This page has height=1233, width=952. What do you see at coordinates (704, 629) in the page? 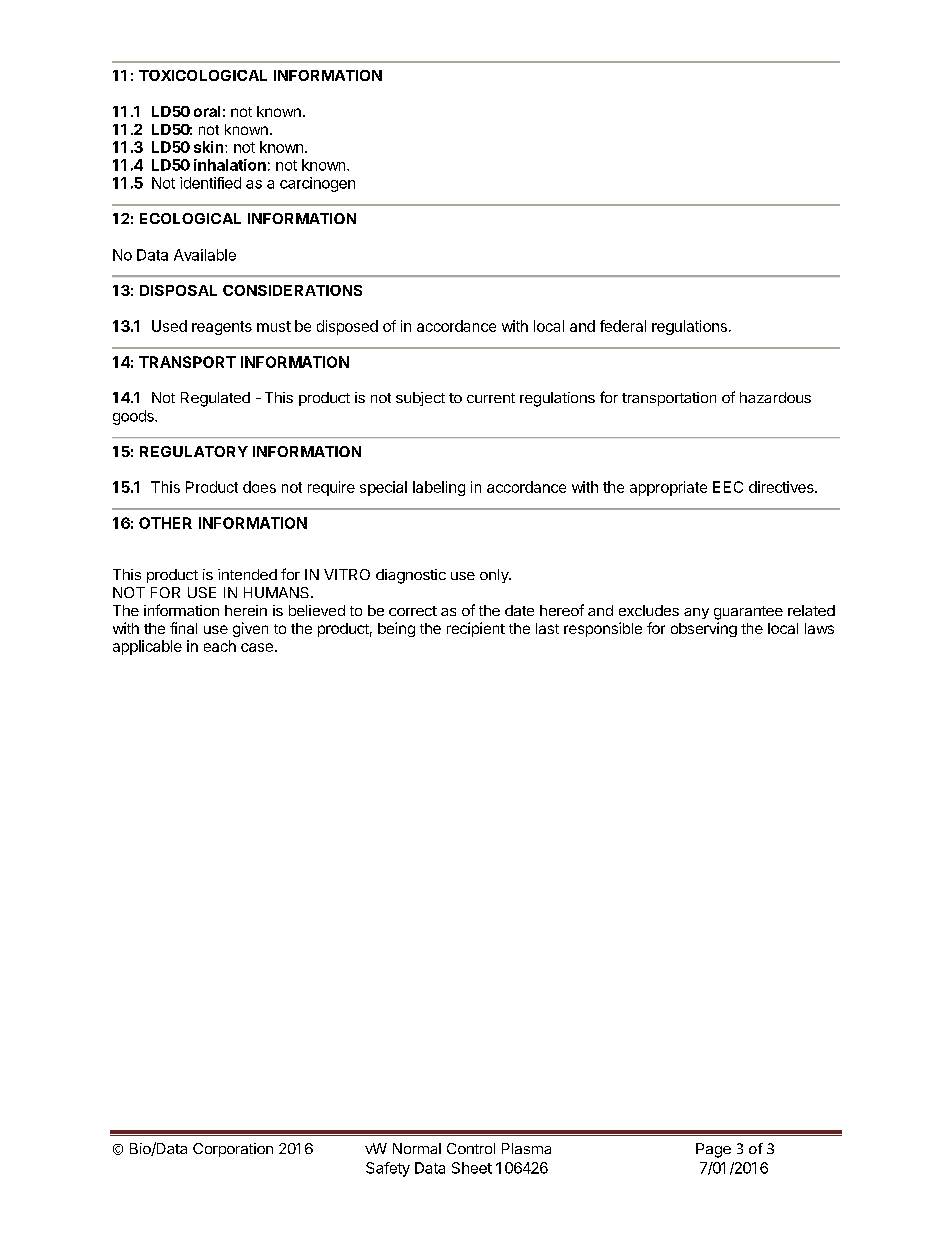
I see `observing` at bounding box center [704, 629].
